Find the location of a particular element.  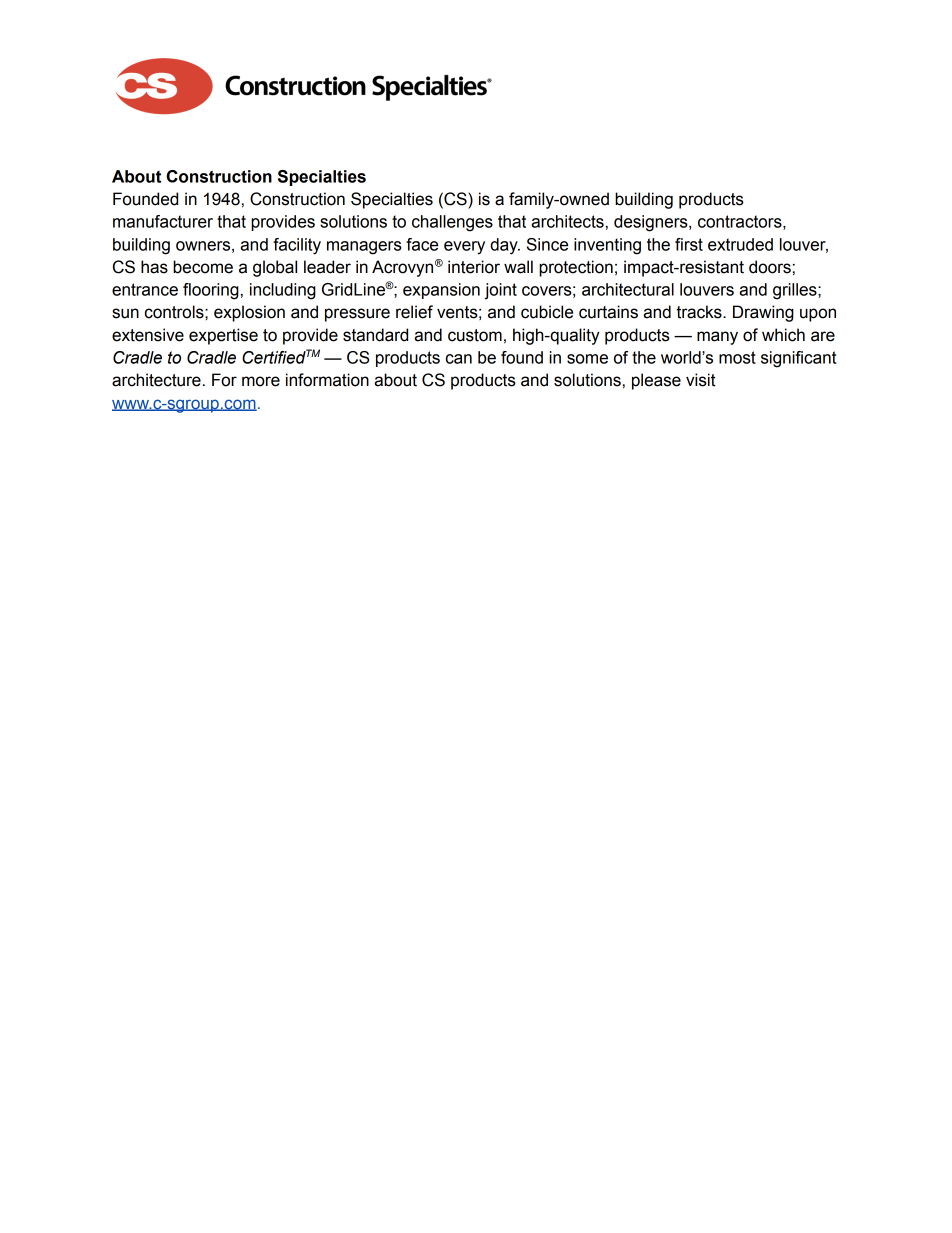

expertise is located at coordinates (223, 336).
